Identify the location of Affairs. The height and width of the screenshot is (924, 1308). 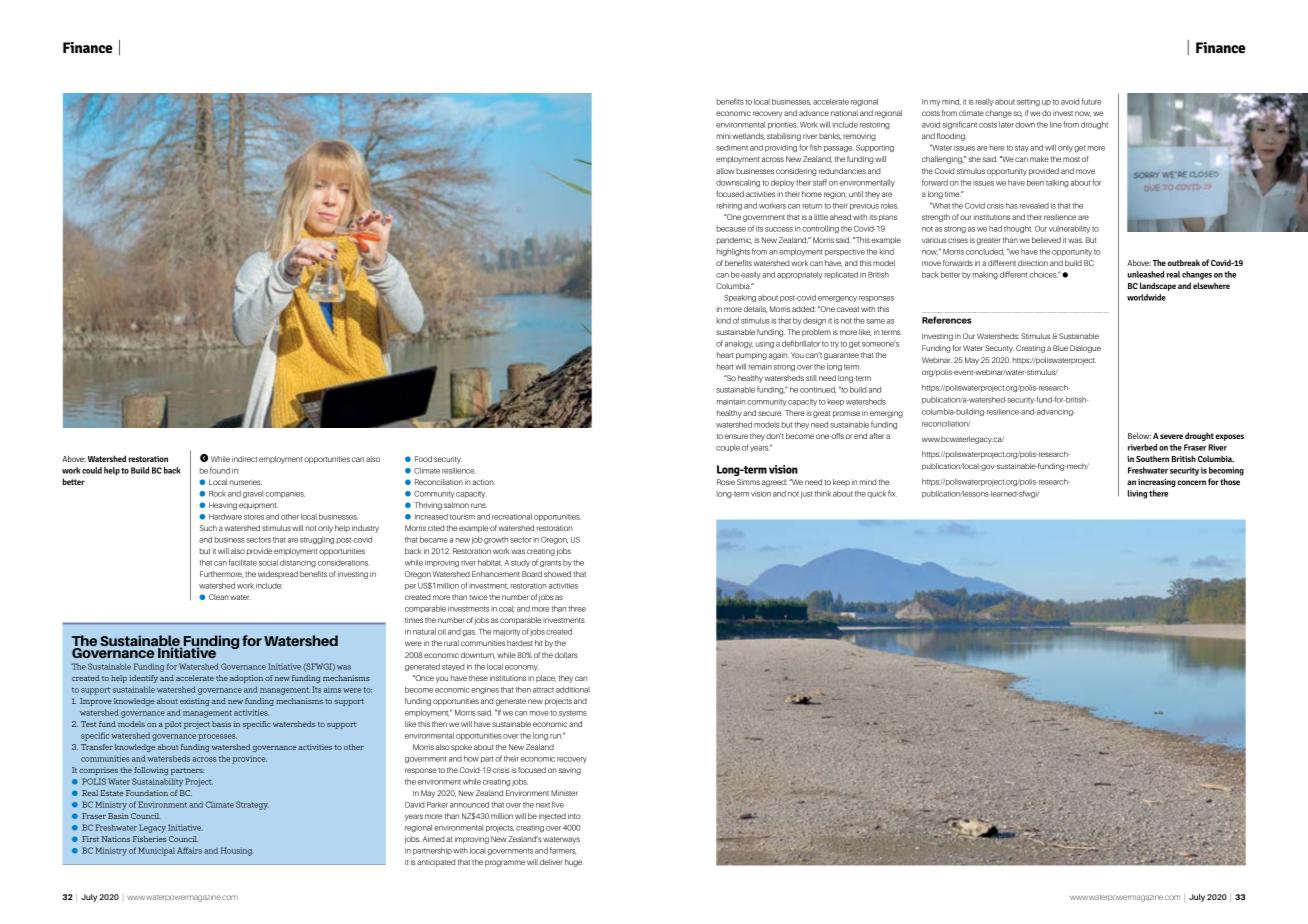
(189, 850).
